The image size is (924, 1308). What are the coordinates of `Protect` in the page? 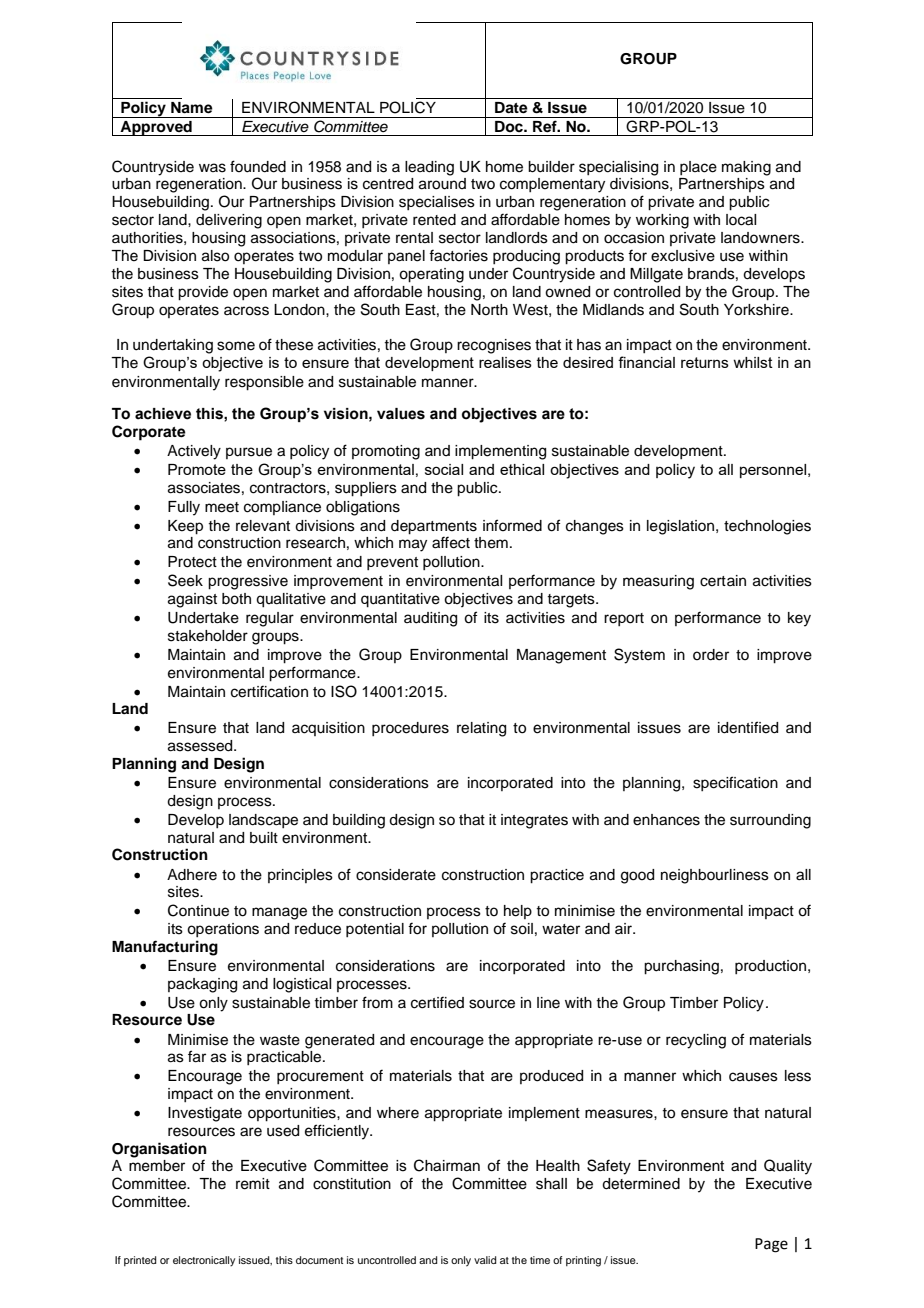 It's located at (192, 562).
